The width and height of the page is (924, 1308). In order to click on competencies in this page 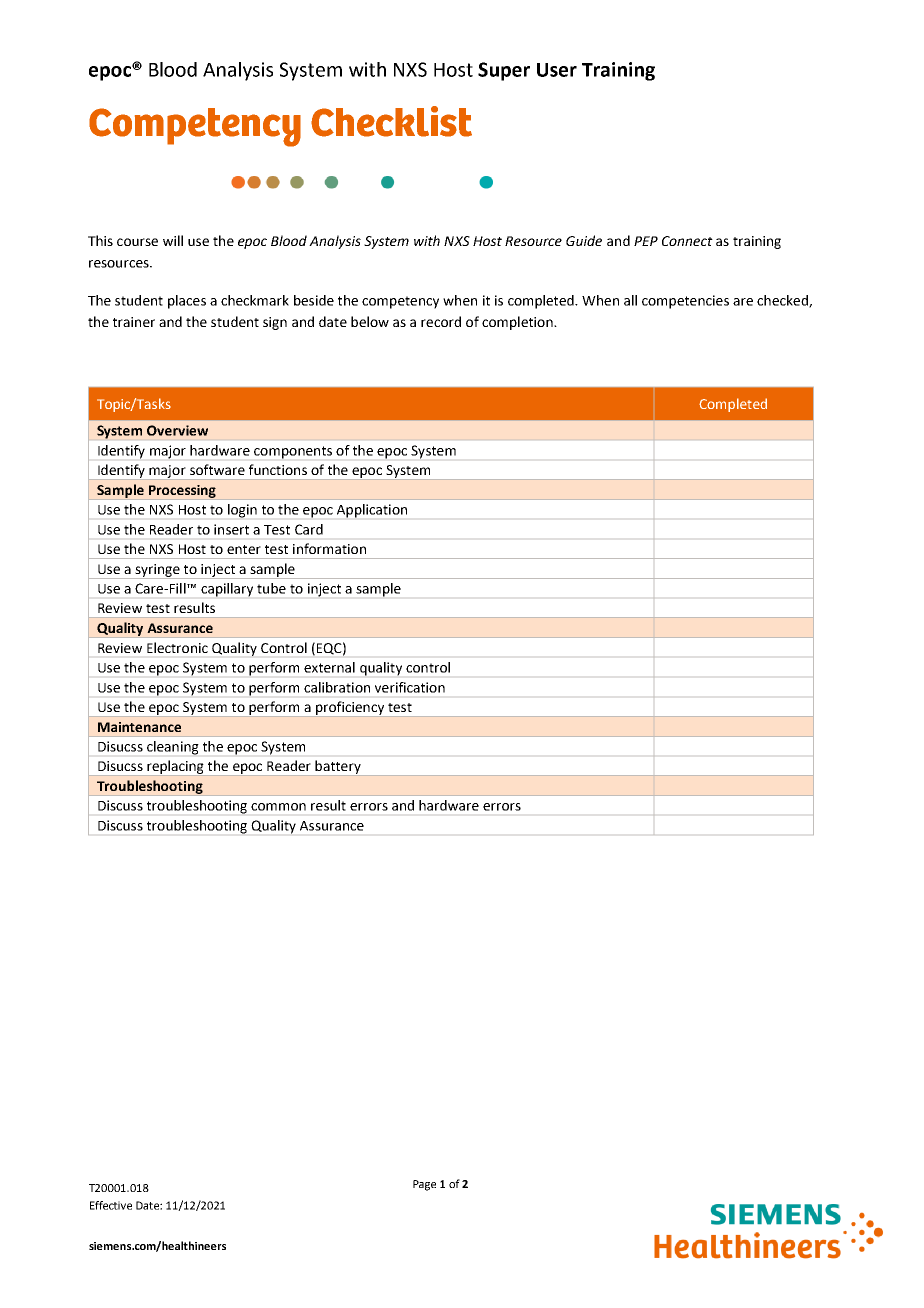, I will do `click(685, 302)`.
